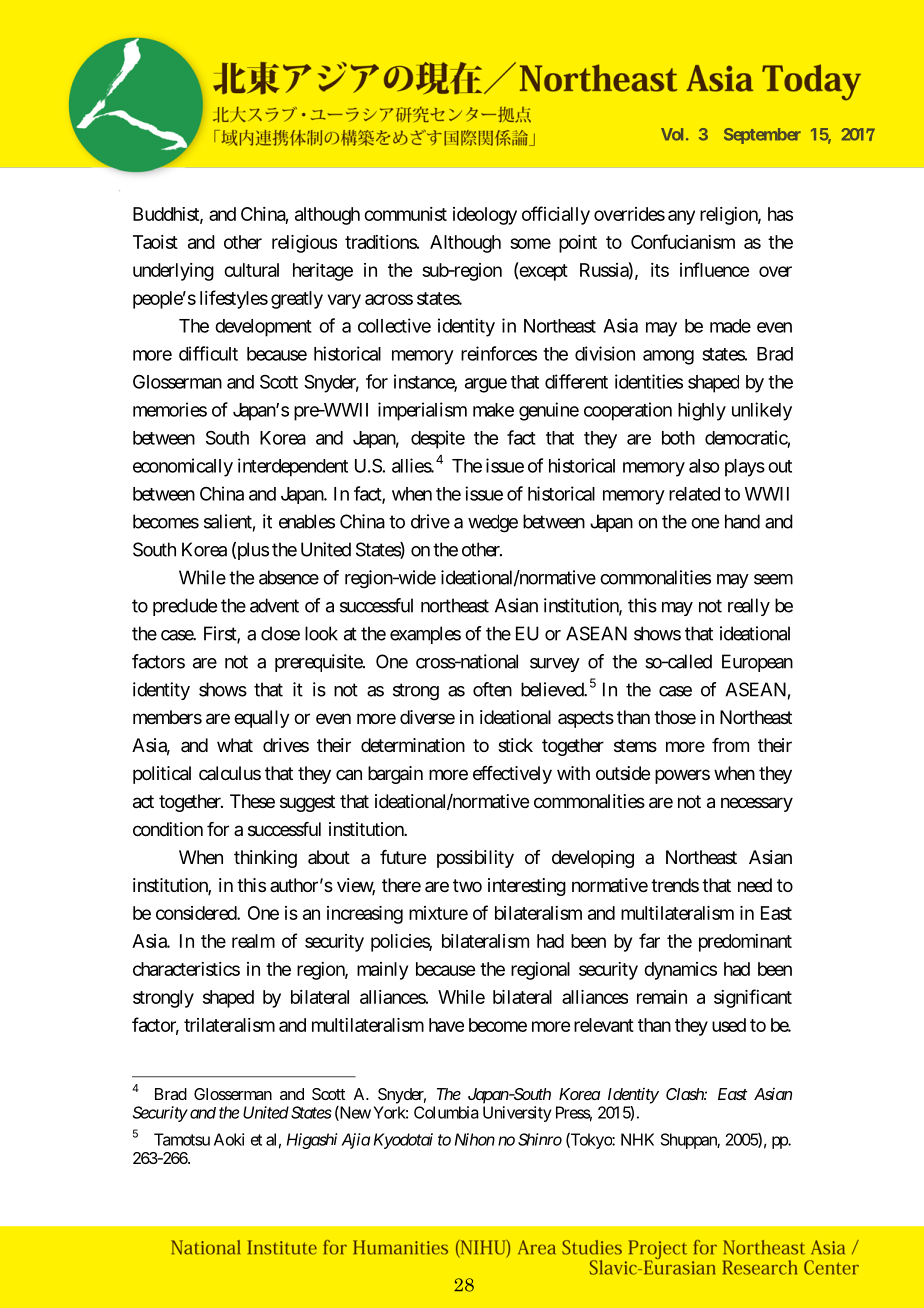  What do you see at coordinates (229, 1139) in the screenshot?
I see `Aoki` at bounding box center [229, 1139].
